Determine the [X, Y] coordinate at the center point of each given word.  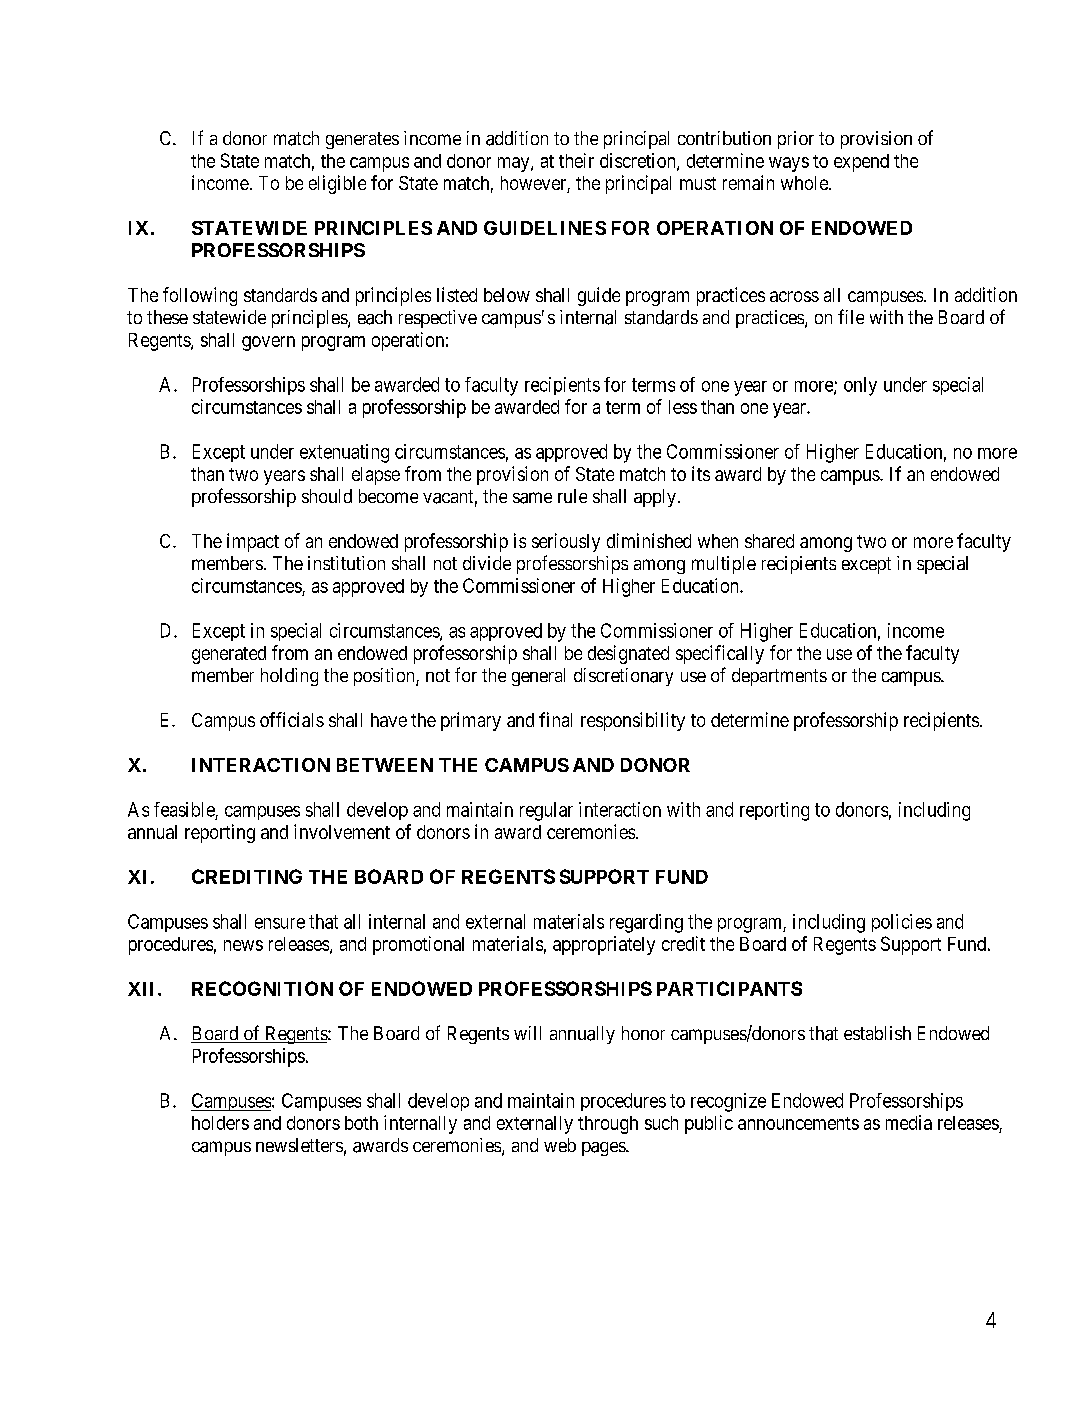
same [532, 498]
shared [769, 541]
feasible [184, 809]
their [576, 160]
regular [546, 811]
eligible [337, 184]
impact [253, 542]
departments [779, 677]
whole [805, 183]
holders [220, 1123]
